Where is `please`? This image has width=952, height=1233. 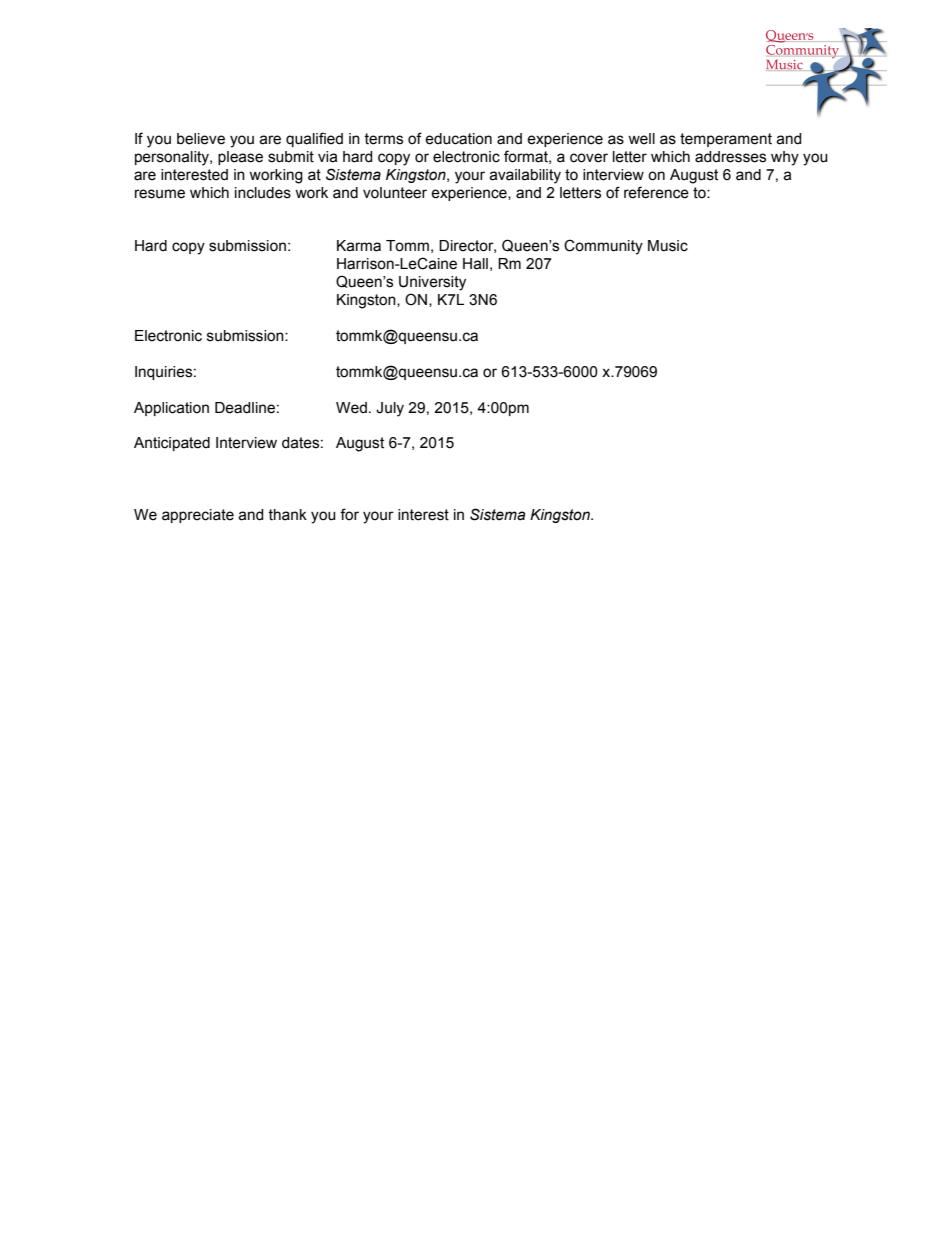
please is located at coordinates (240, 158).
